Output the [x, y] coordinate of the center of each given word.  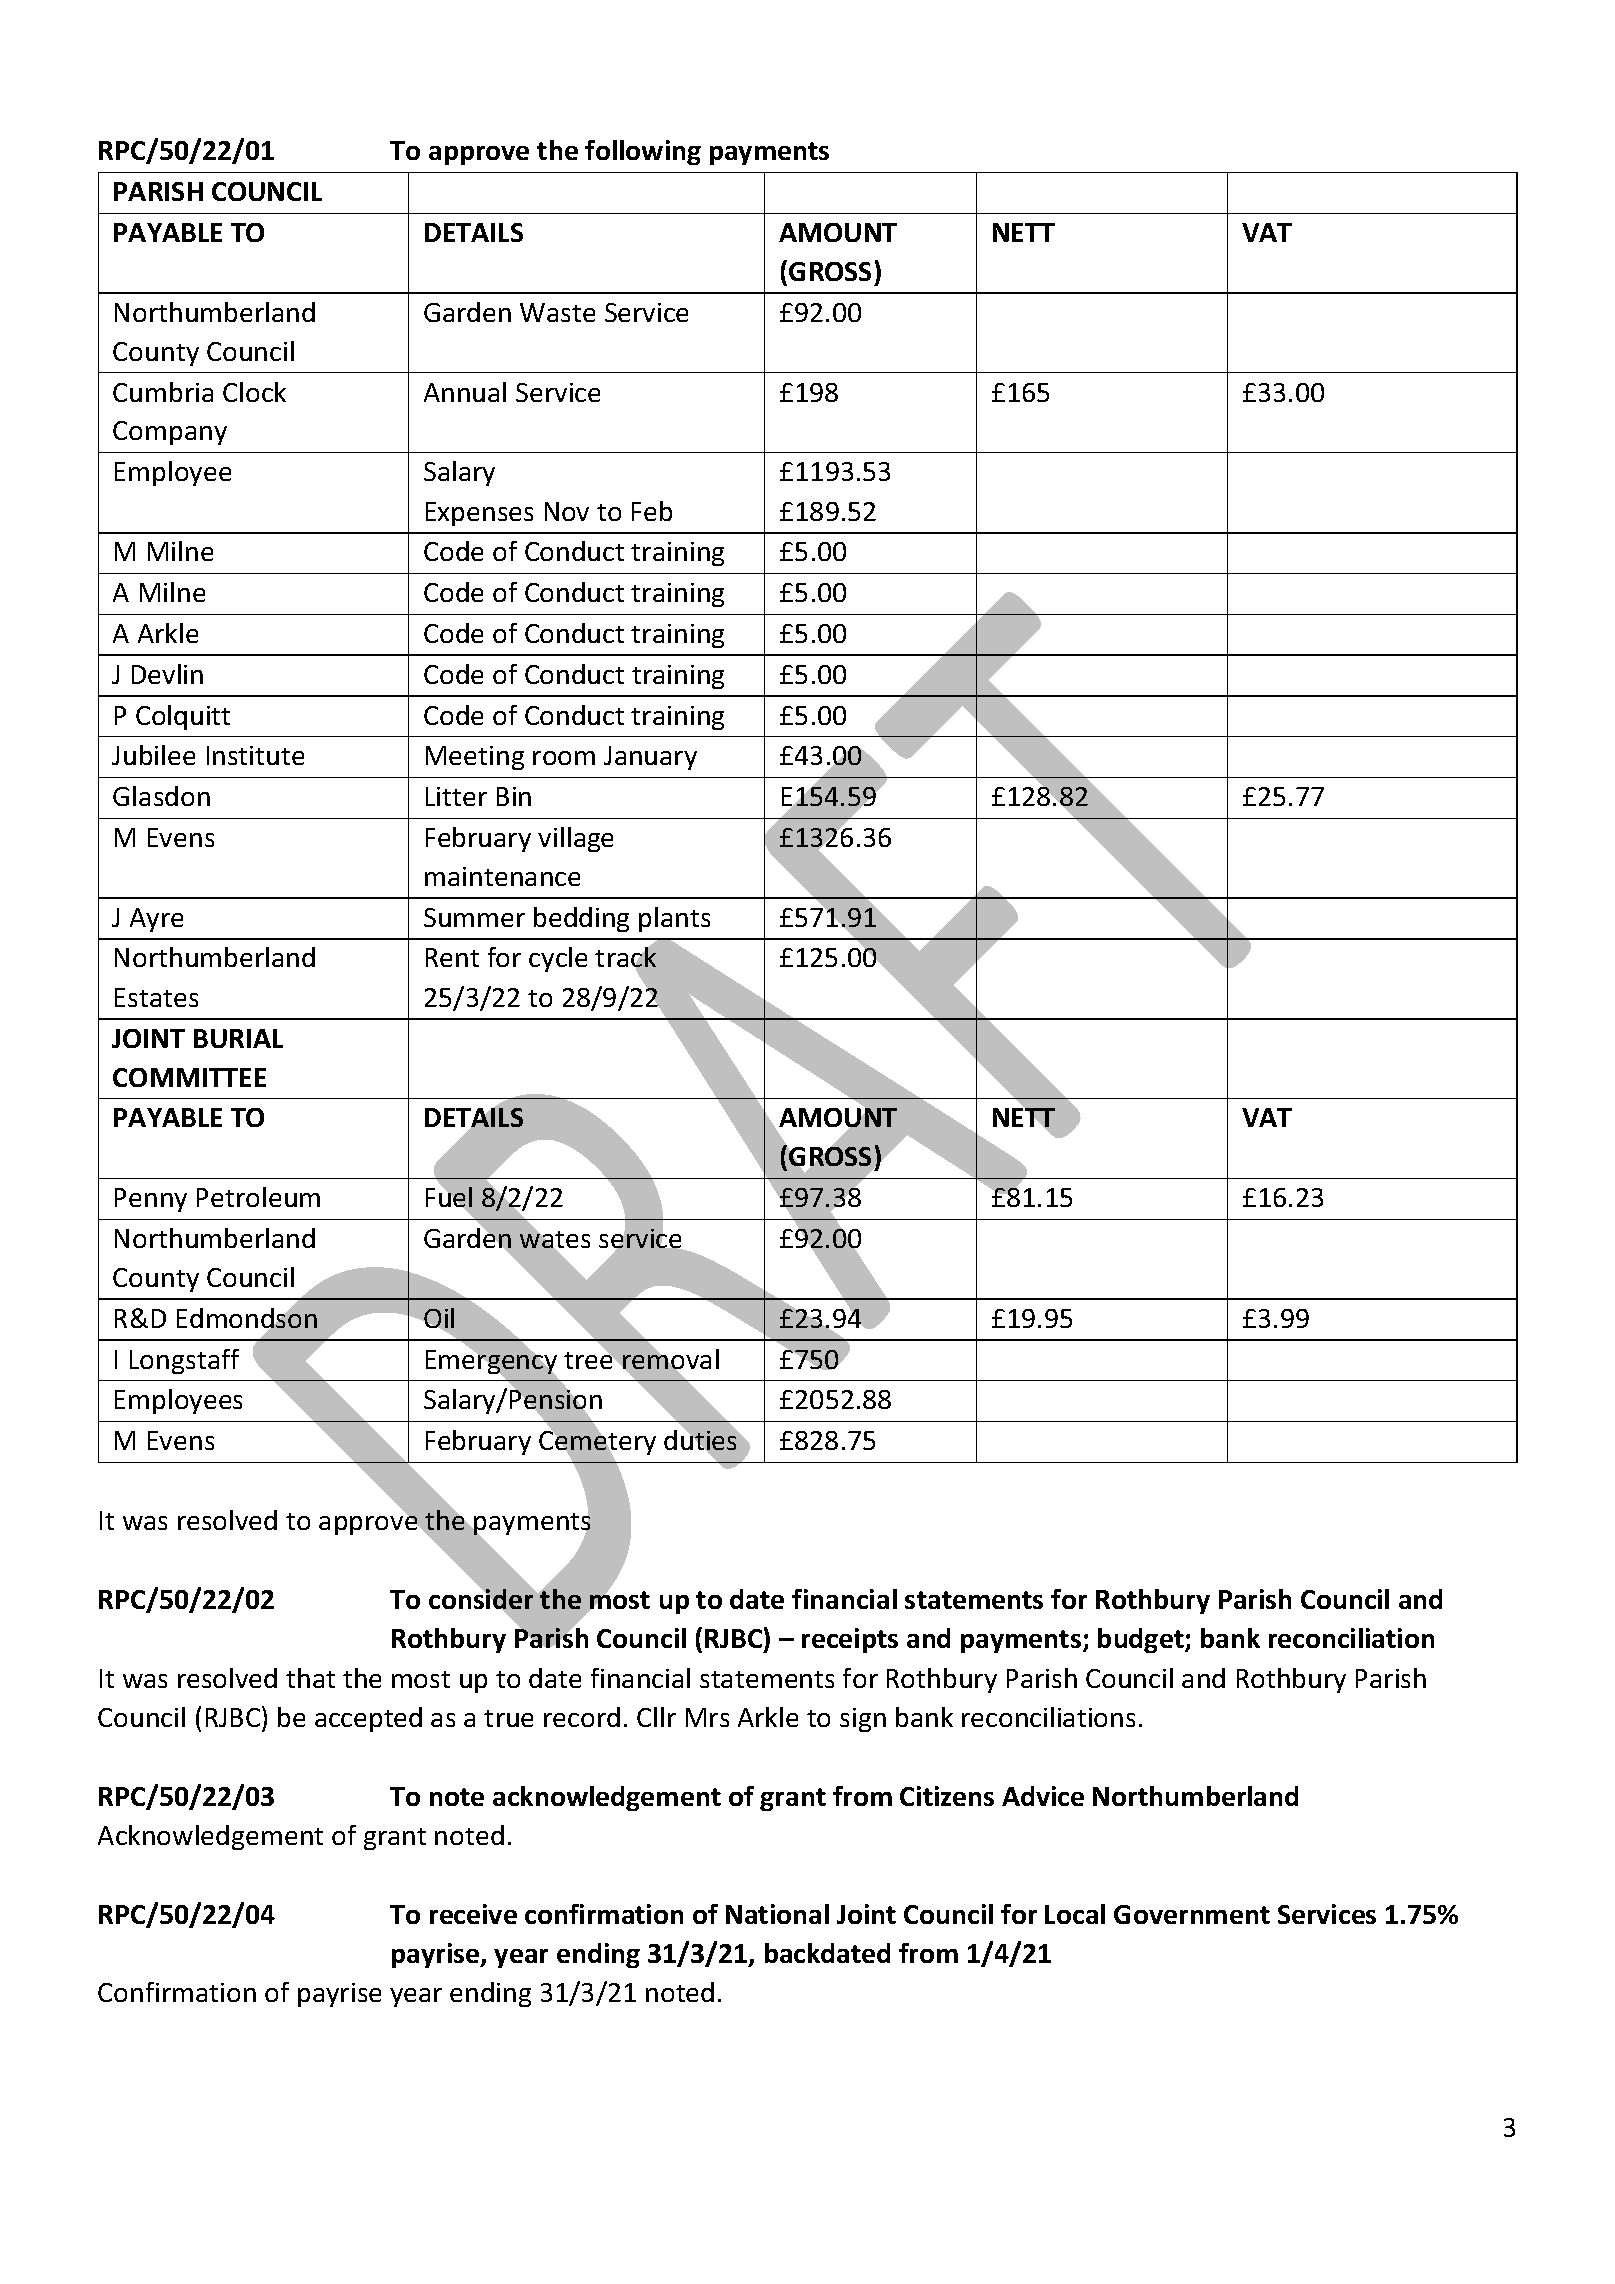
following [643, 152]
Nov [567, 511]
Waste [557, 312]
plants [674, 919]
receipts [850, 1640]
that [310, 1678]
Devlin [167, 674]
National [777, 1914]
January [650, 758]
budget [1142, 1640]
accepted [368, 1719]
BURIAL [238, 1038]
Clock [254, 392]
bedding [581, 919]
